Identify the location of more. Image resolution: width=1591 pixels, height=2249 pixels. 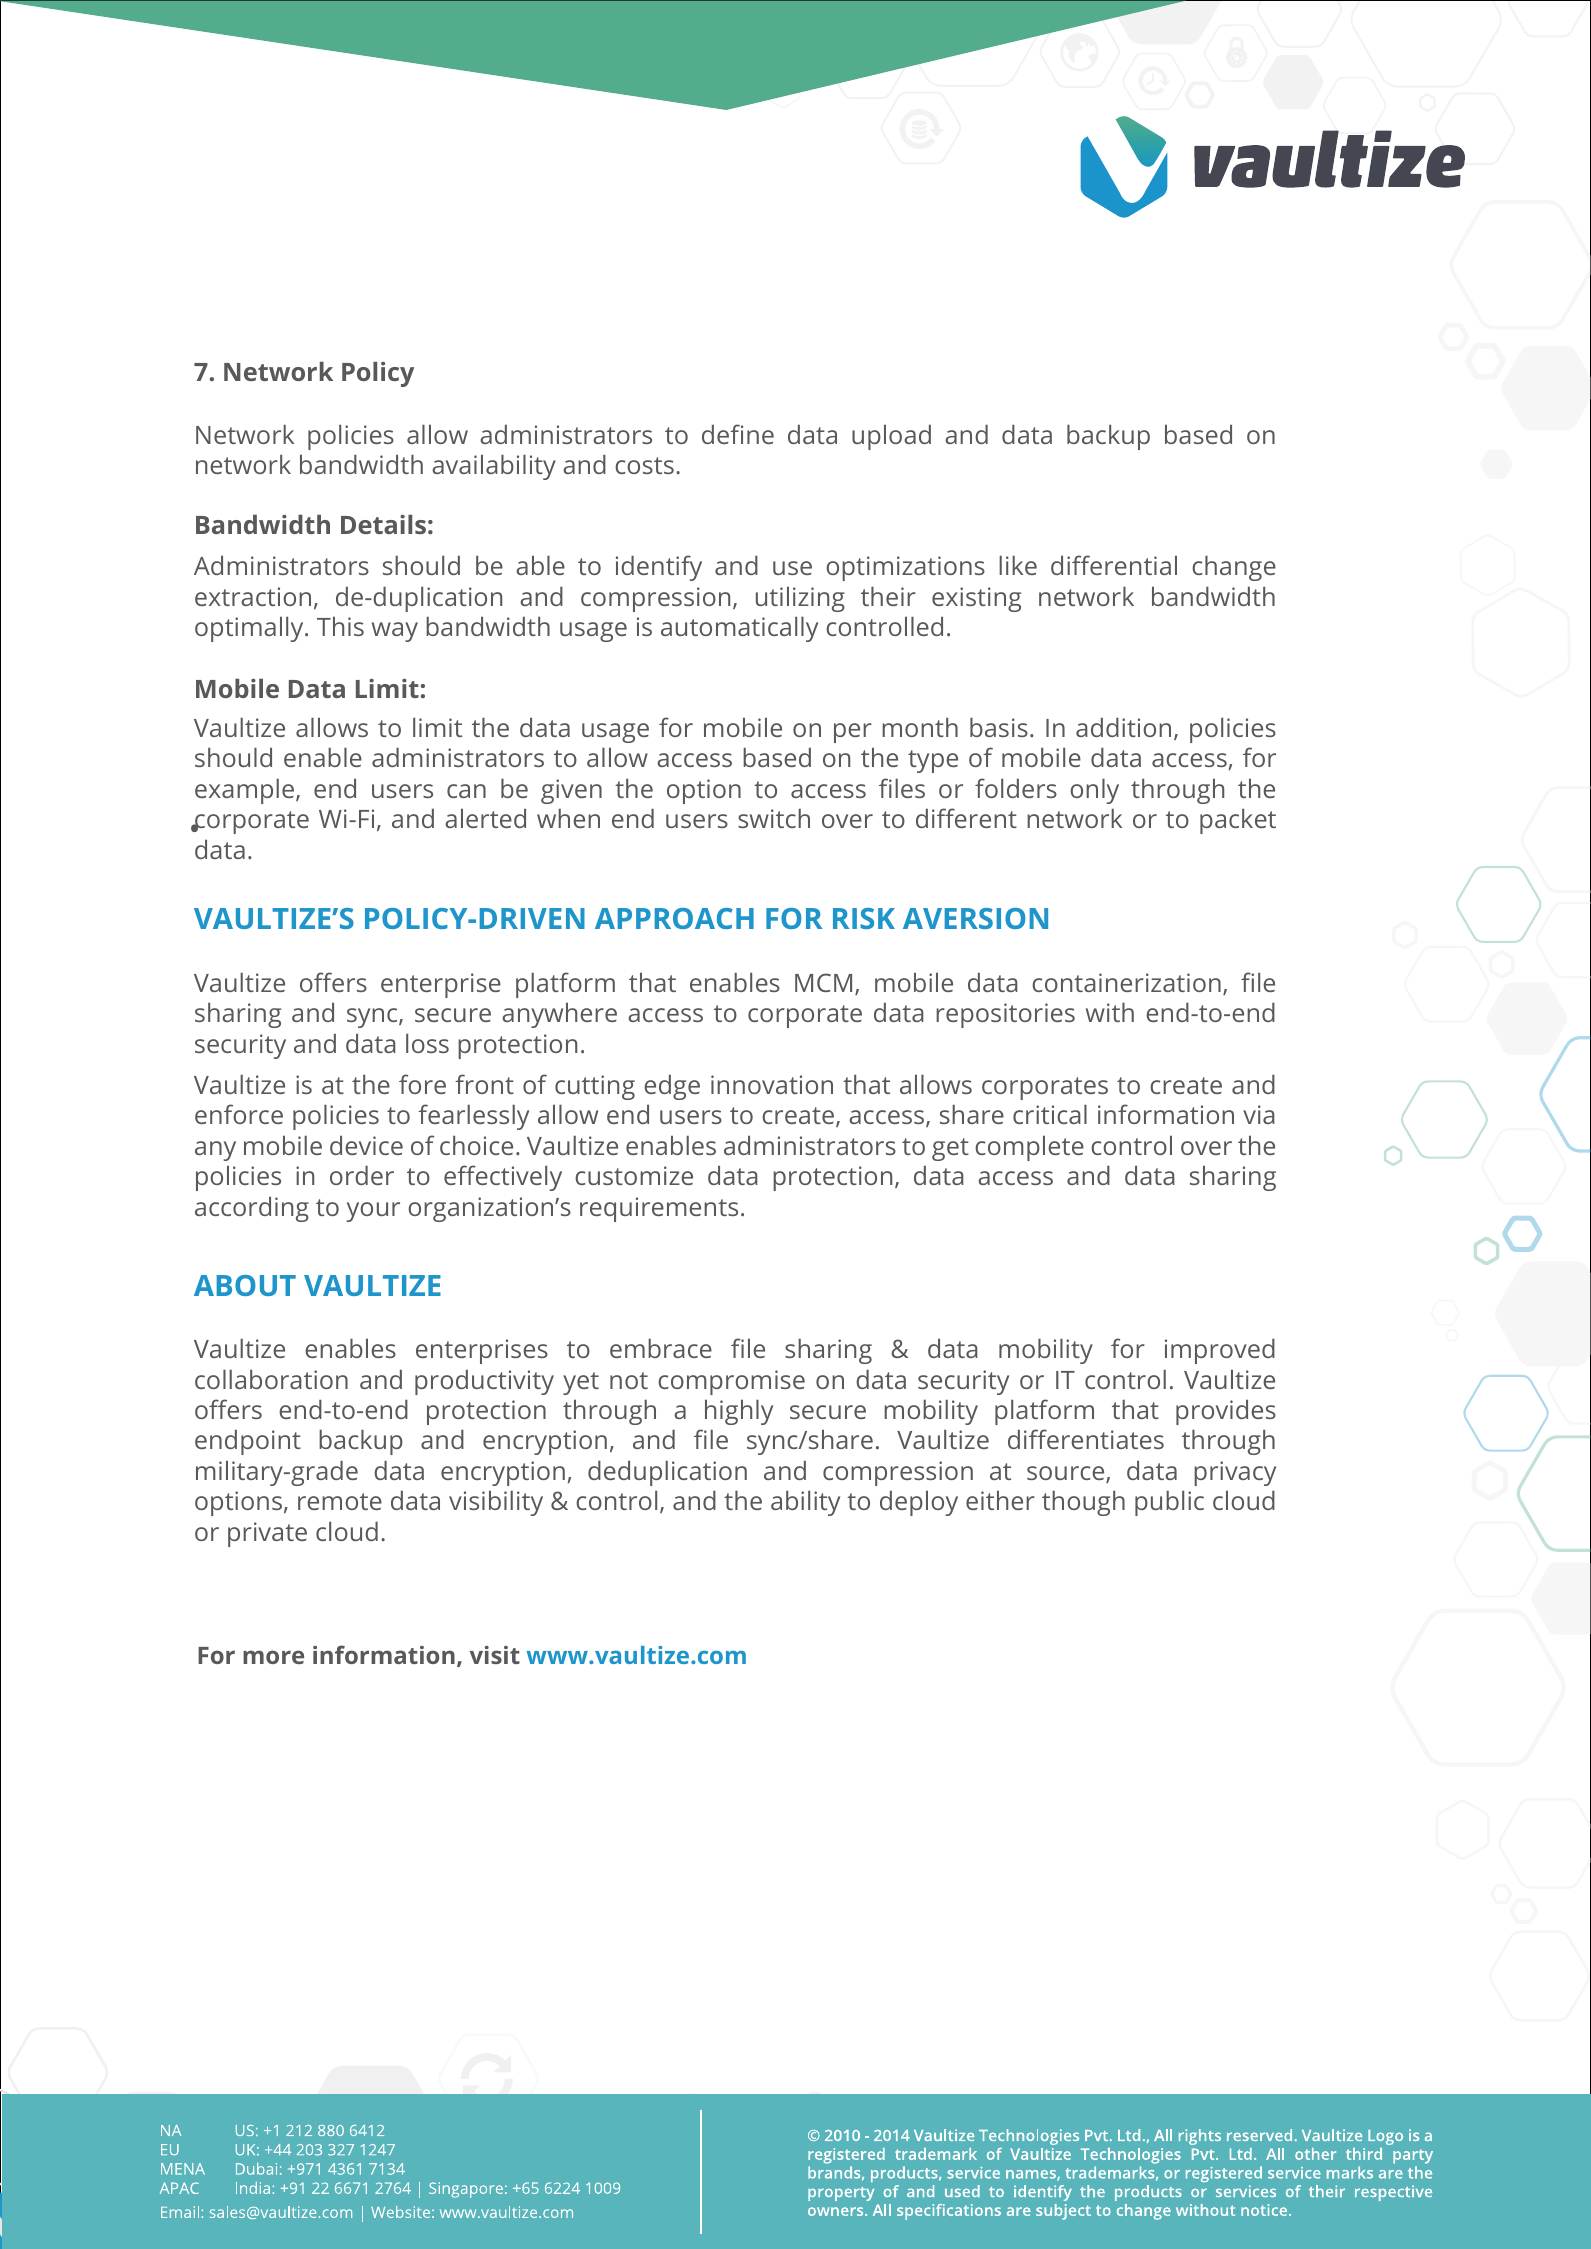
(273, 1657).
